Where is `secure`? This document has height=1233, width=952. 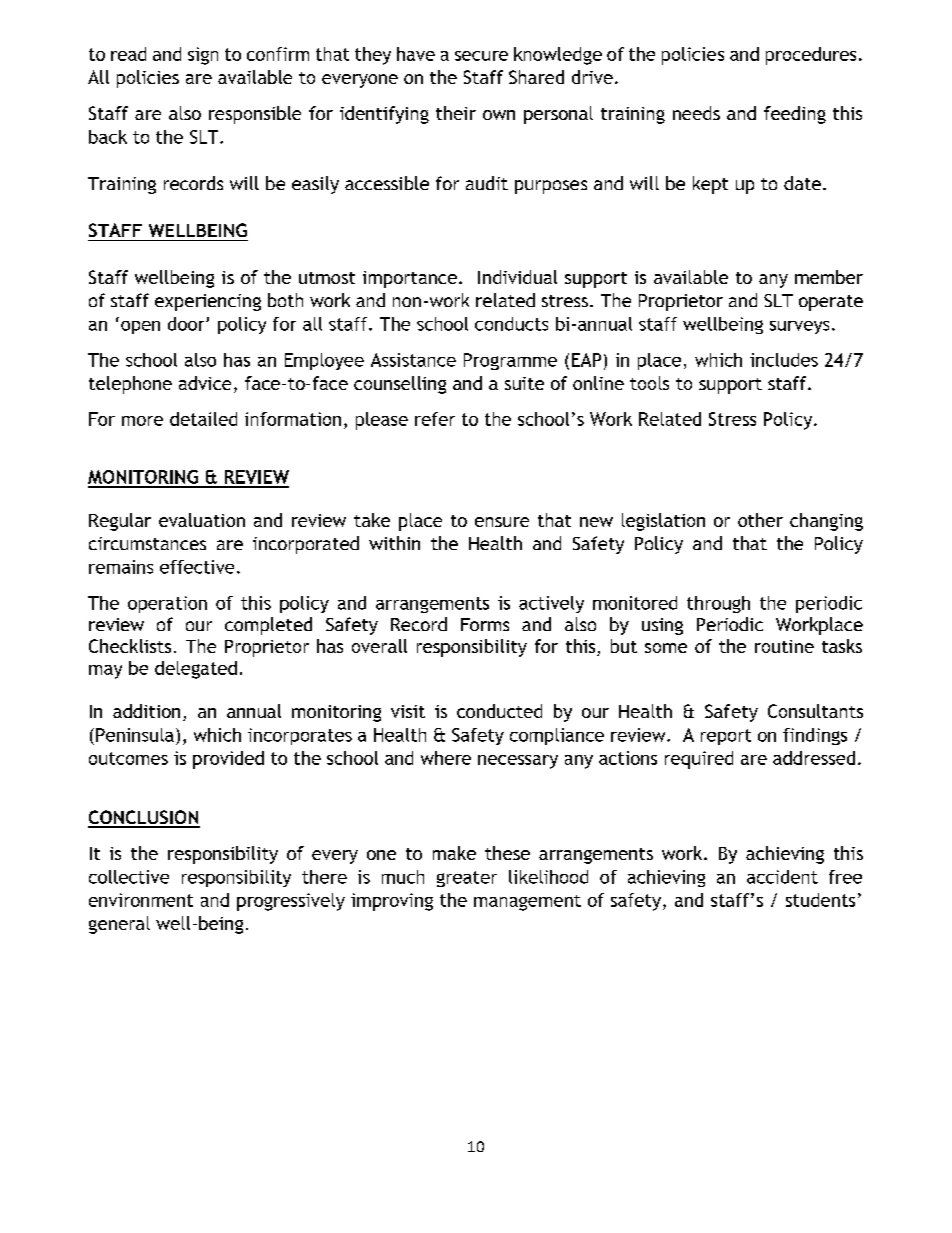
secure is located at coordinates (481, 56).
